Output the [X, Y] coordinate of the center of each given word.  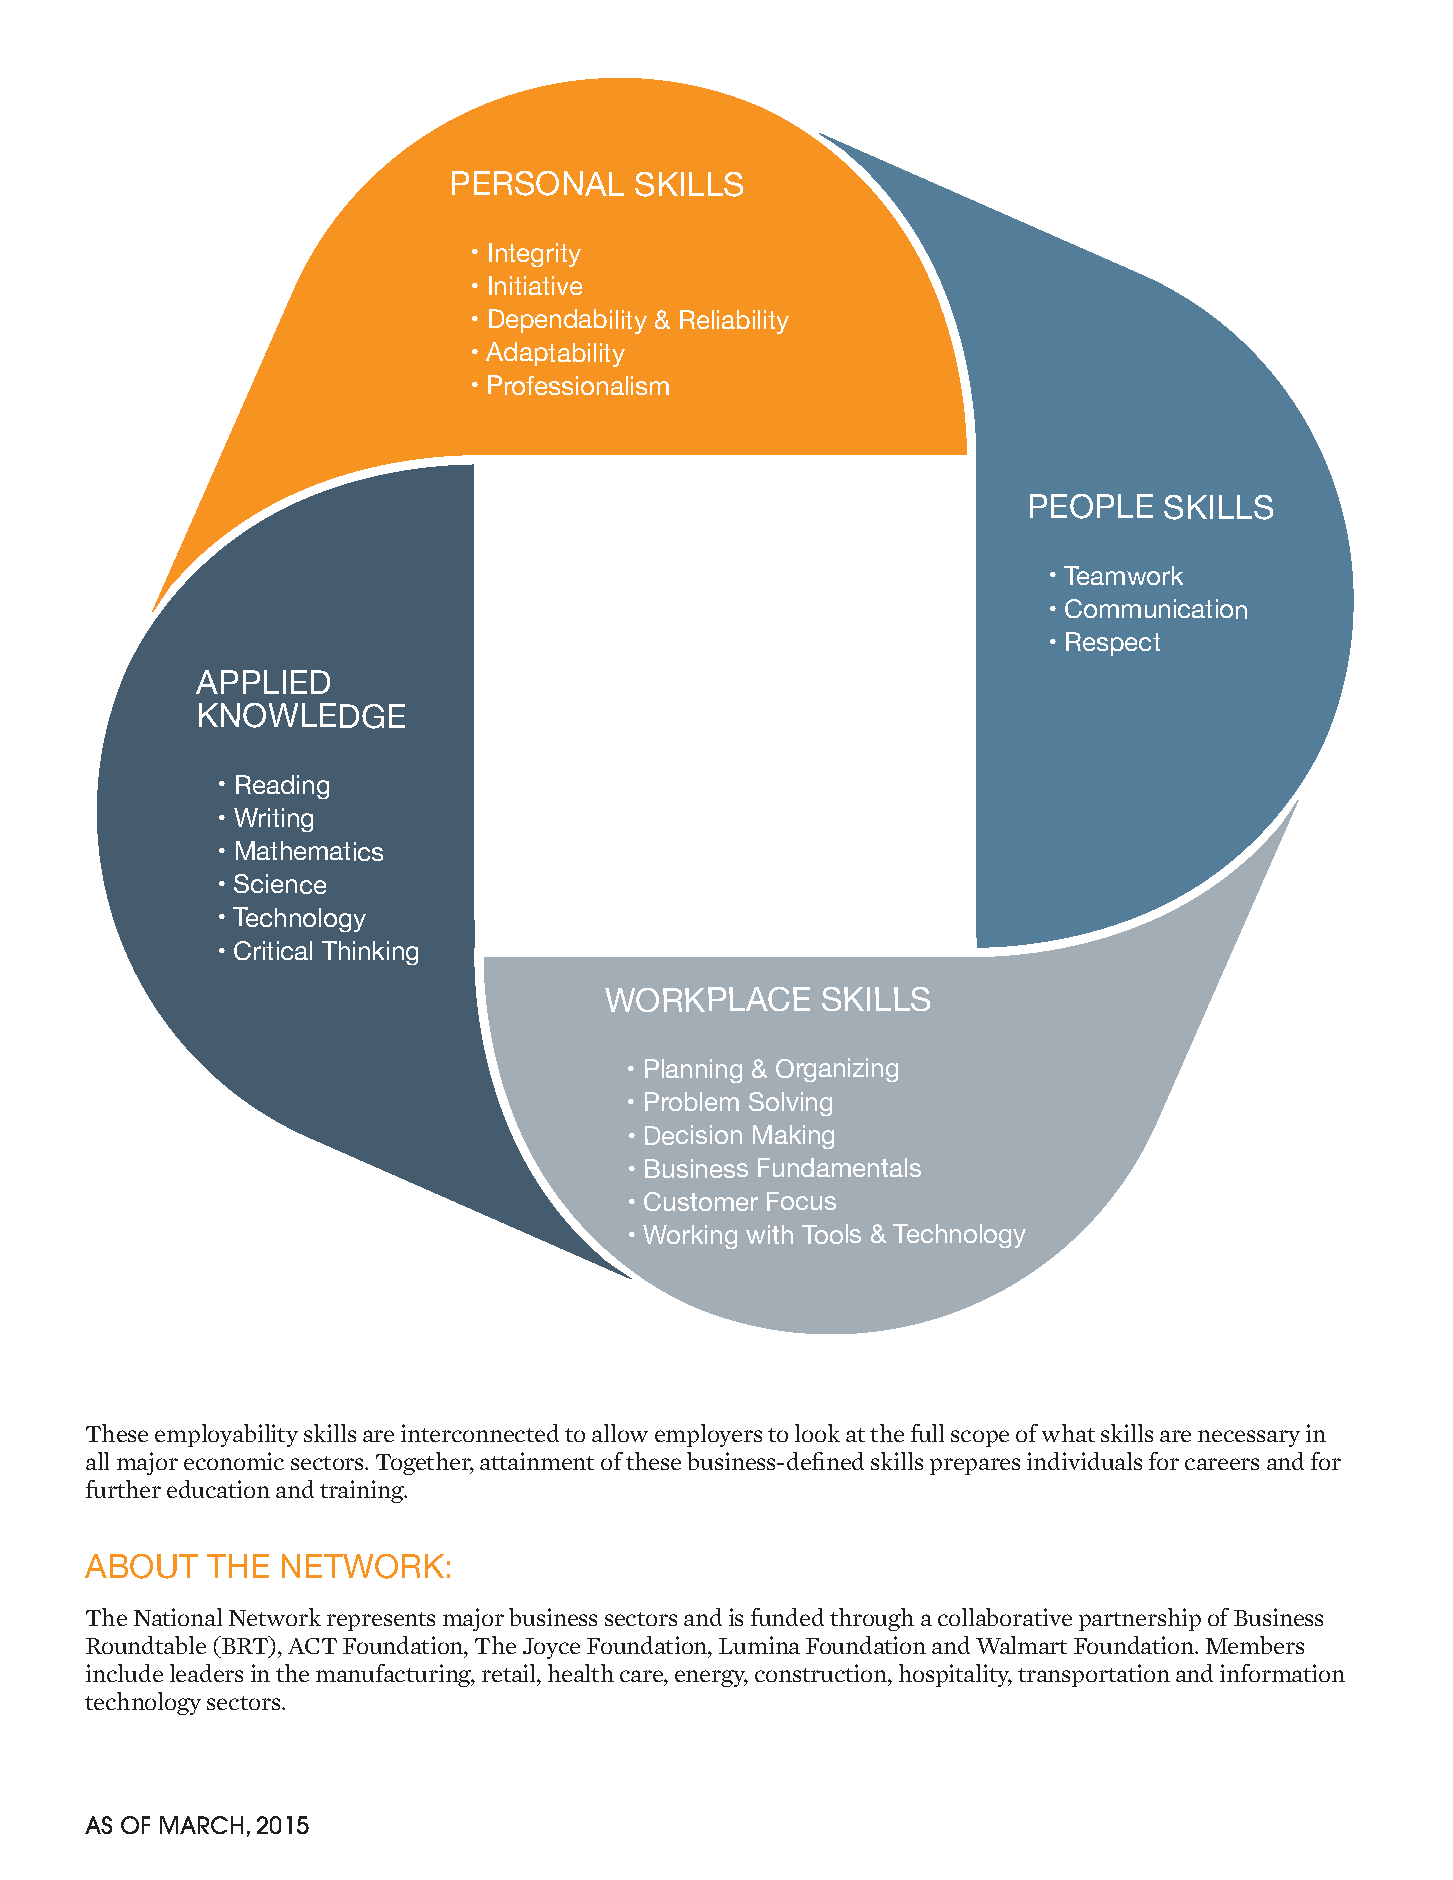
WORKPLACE [707, 999]
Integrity [535, 255]
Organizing [837, 1070]
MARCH [201, 1825]
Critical [273, 950]
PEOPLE [1091, 506]
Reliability [734, 322]
